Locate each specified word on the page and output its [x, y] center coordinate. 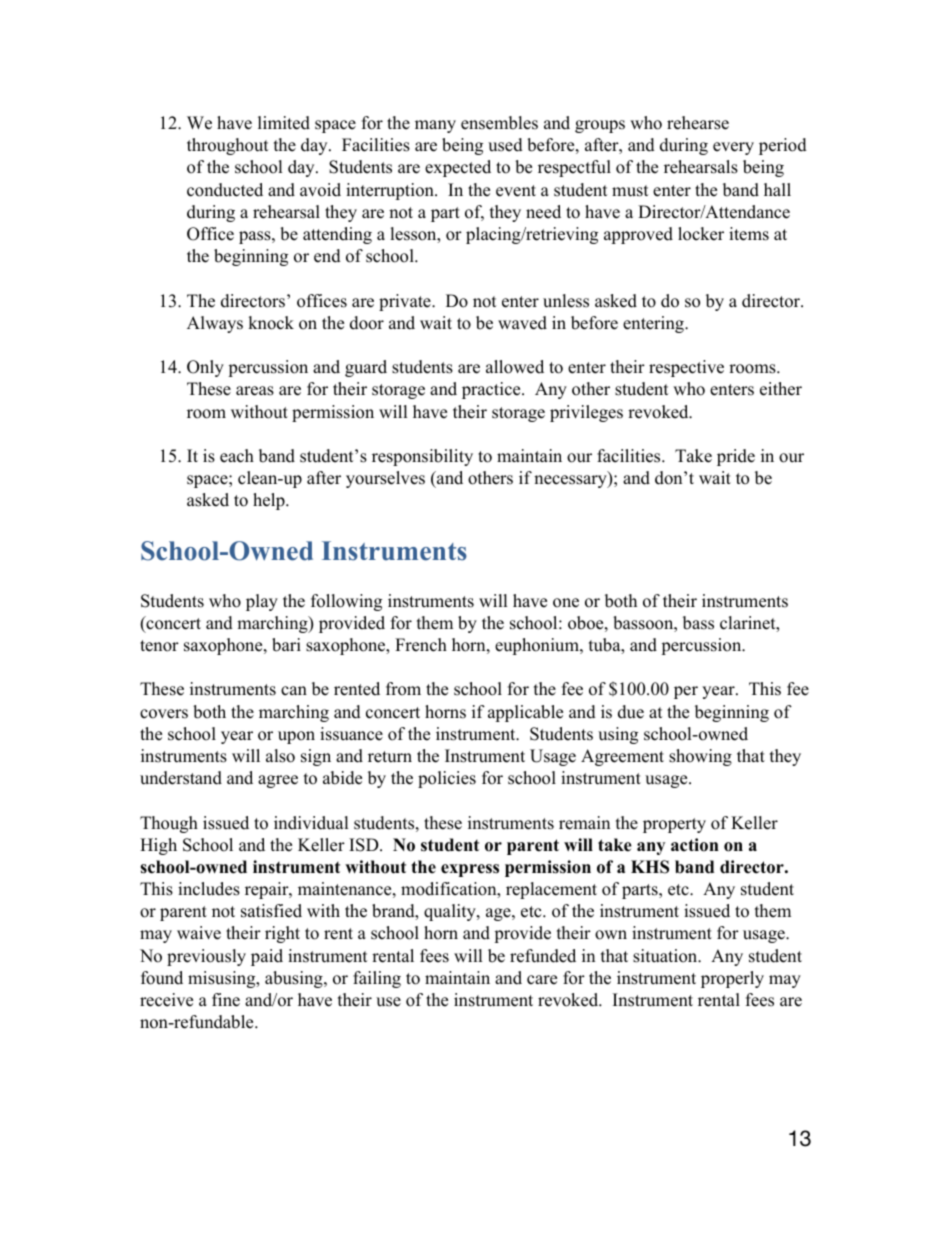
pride [736, 457]
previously [206, 957]
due [631, 712]
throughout [228, 146]
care [542, 980]
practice [492, 390]
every [733, 148]
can [294, 691]
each [237, 456]
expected [458, 168]
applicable [525, 713]
